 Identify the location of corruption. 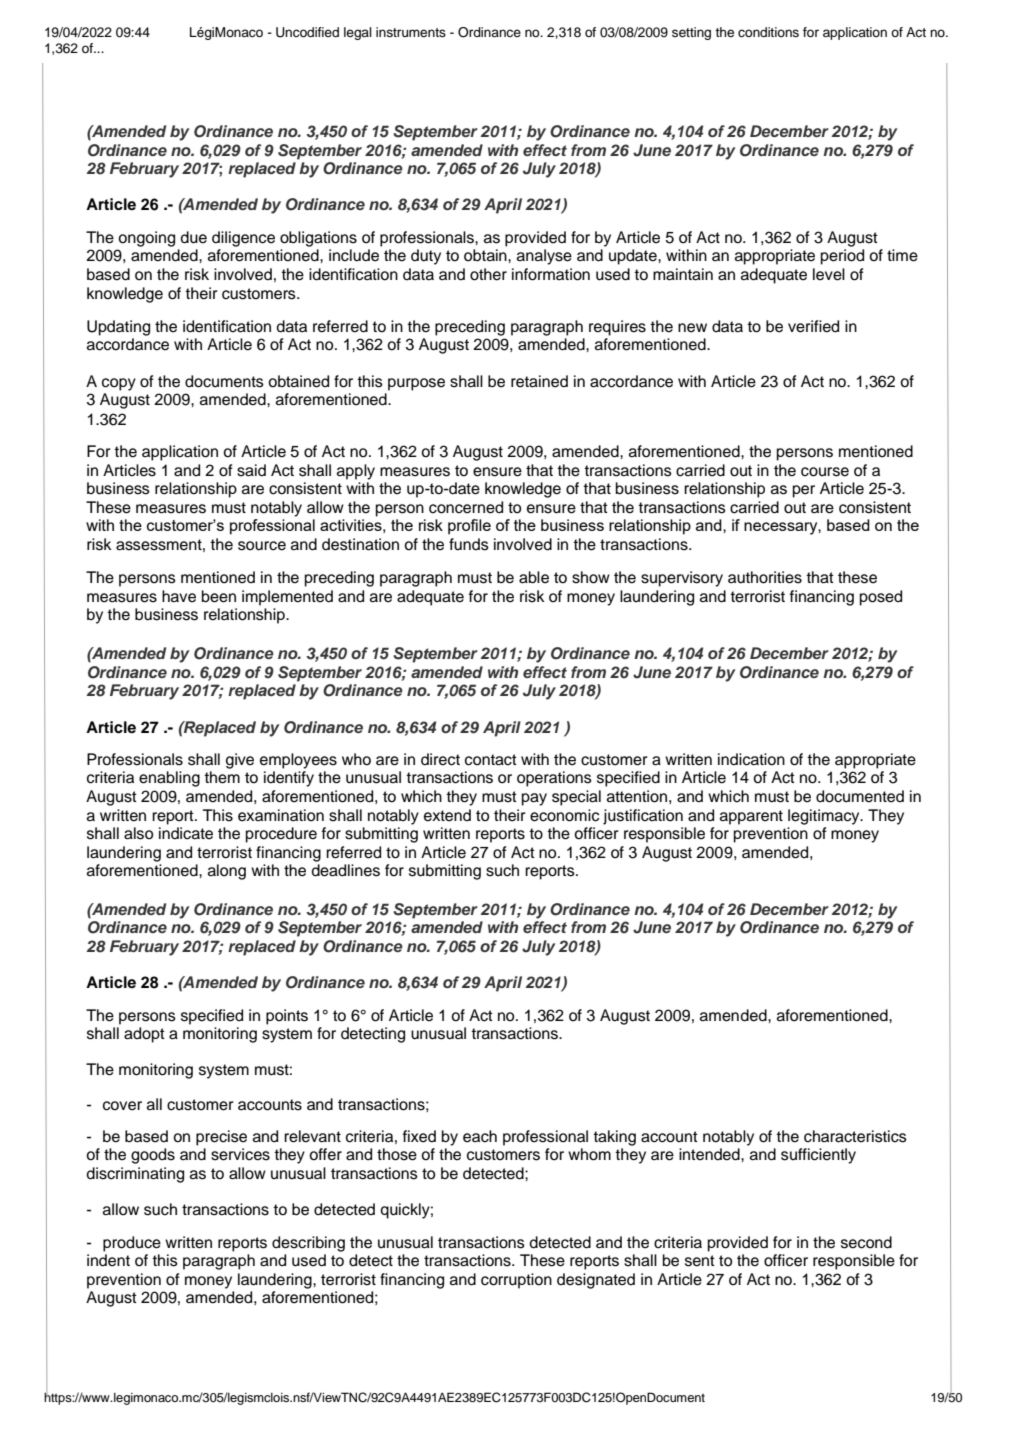
(516, 1281).
